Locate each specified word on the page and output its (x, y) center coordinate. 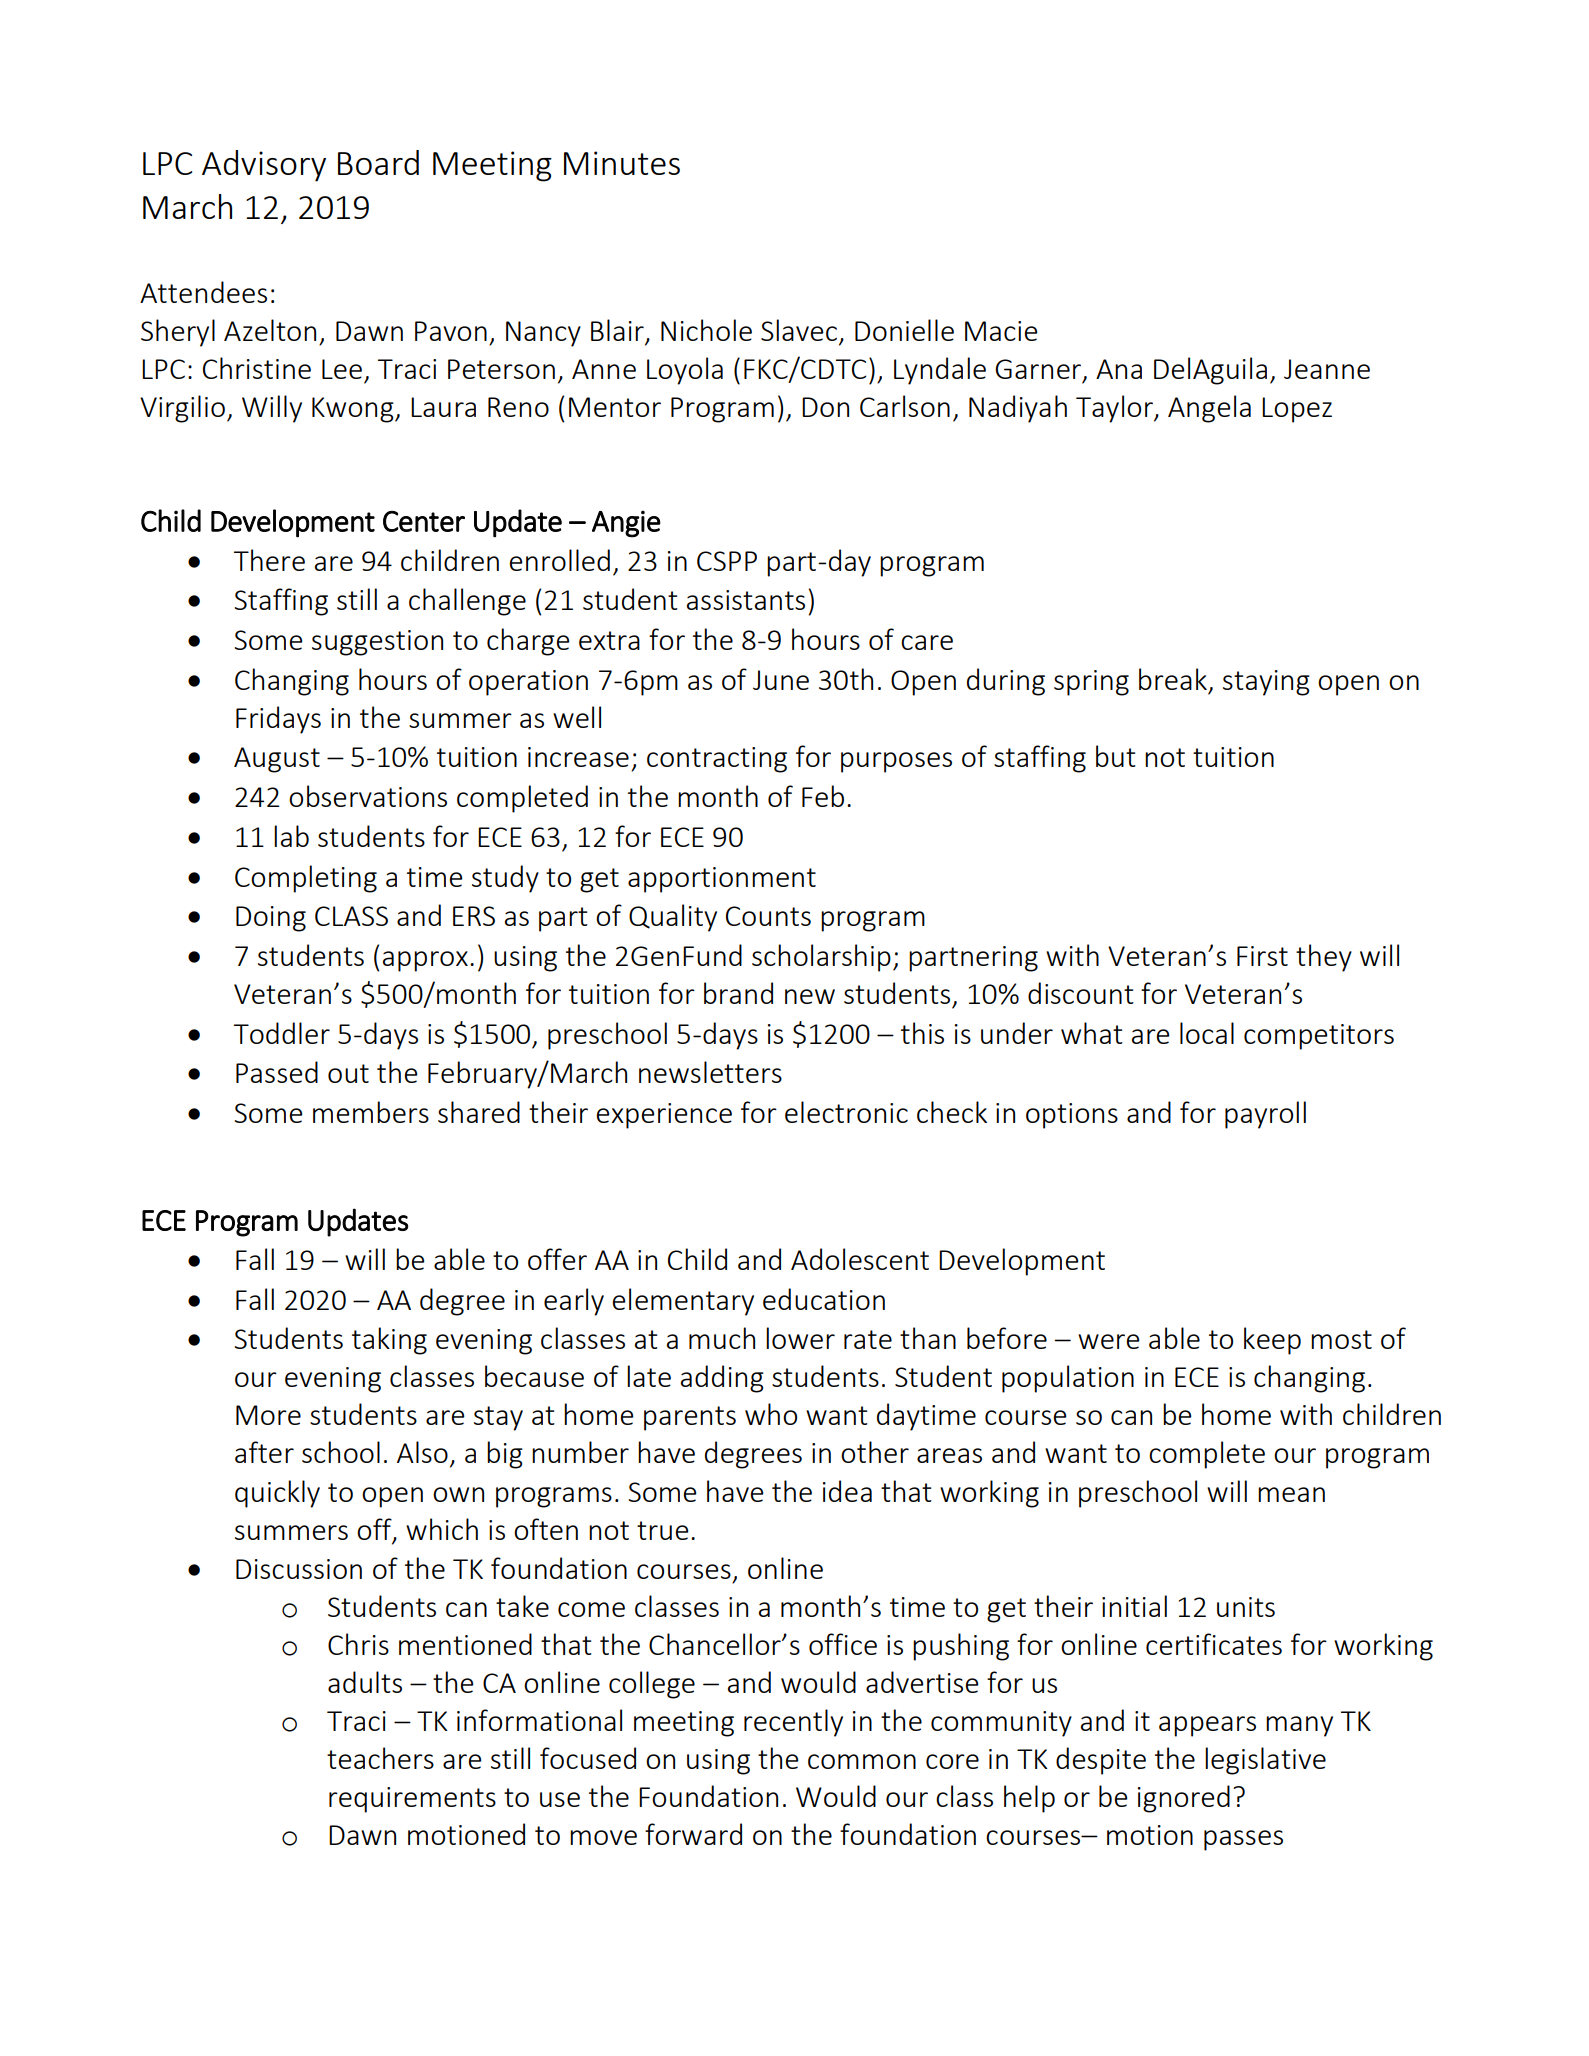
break (1173, 679)
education (824, 1299)
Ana (1119, 369)
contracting (717, 760)
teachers (380, 1758)
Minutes (622, 163)
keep (1272, 1341)
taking (389, 1341)
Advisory (264, 166)
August (277, 760)
